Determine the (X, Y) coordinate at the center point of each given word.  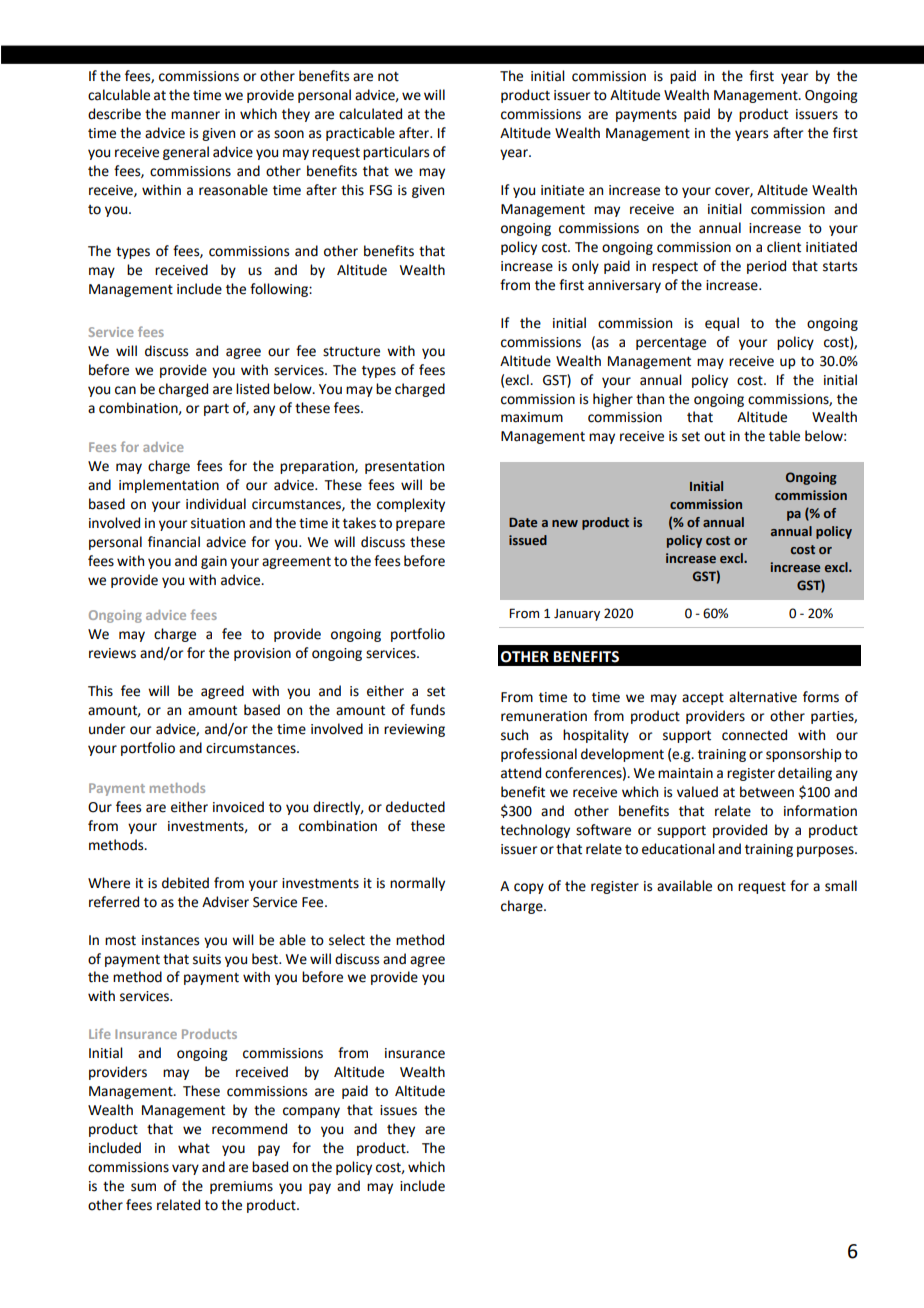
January (577, 615)
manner (195, 115)
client (784, 247)
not (388, 76)
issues (398, 1110)
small (841, 886)
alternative (763, 697)
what (194, 1148)
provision (262, 654)
